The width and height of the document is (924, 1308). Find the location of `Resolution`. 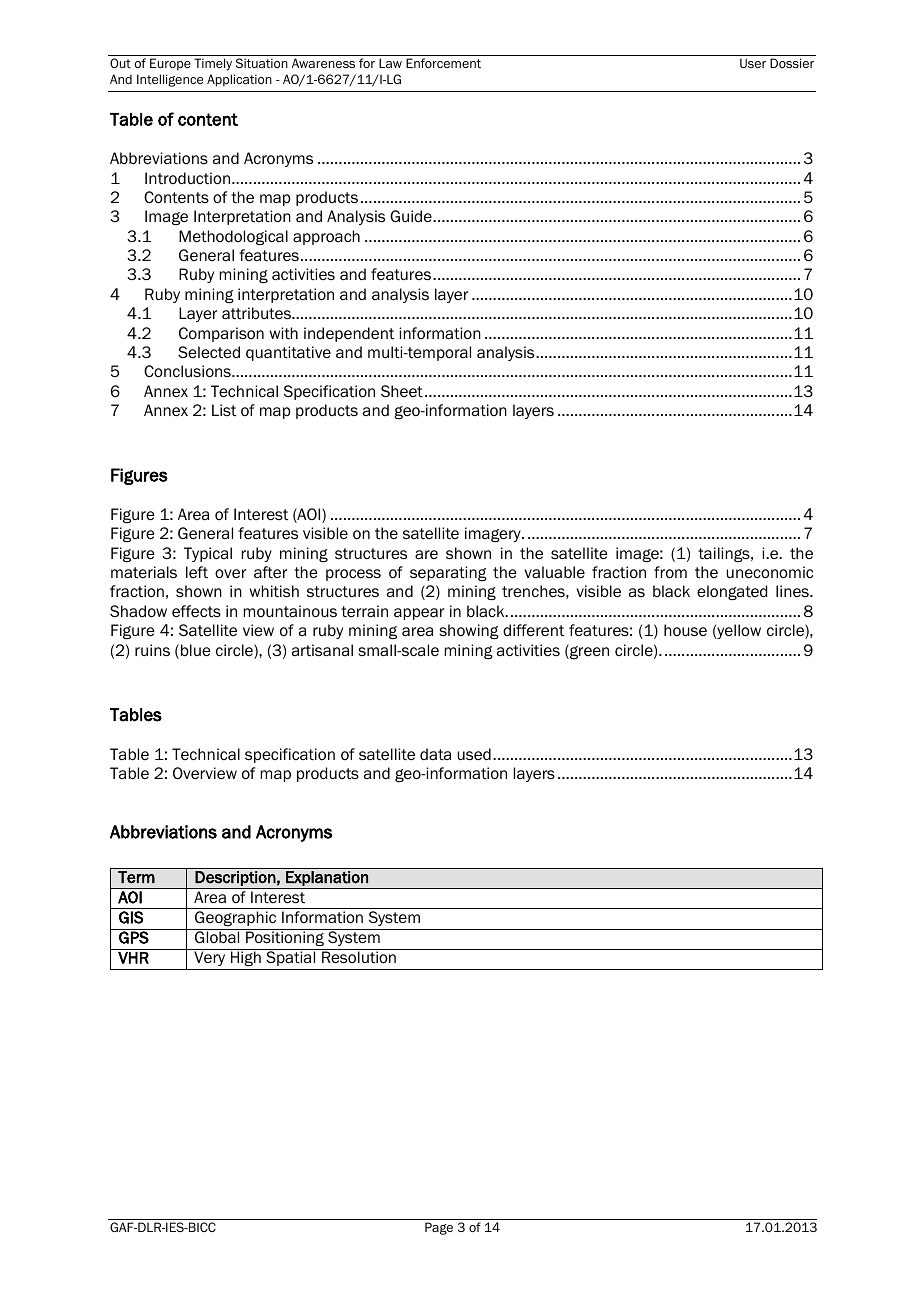

Resolution is located at coordinates (359, 957).
